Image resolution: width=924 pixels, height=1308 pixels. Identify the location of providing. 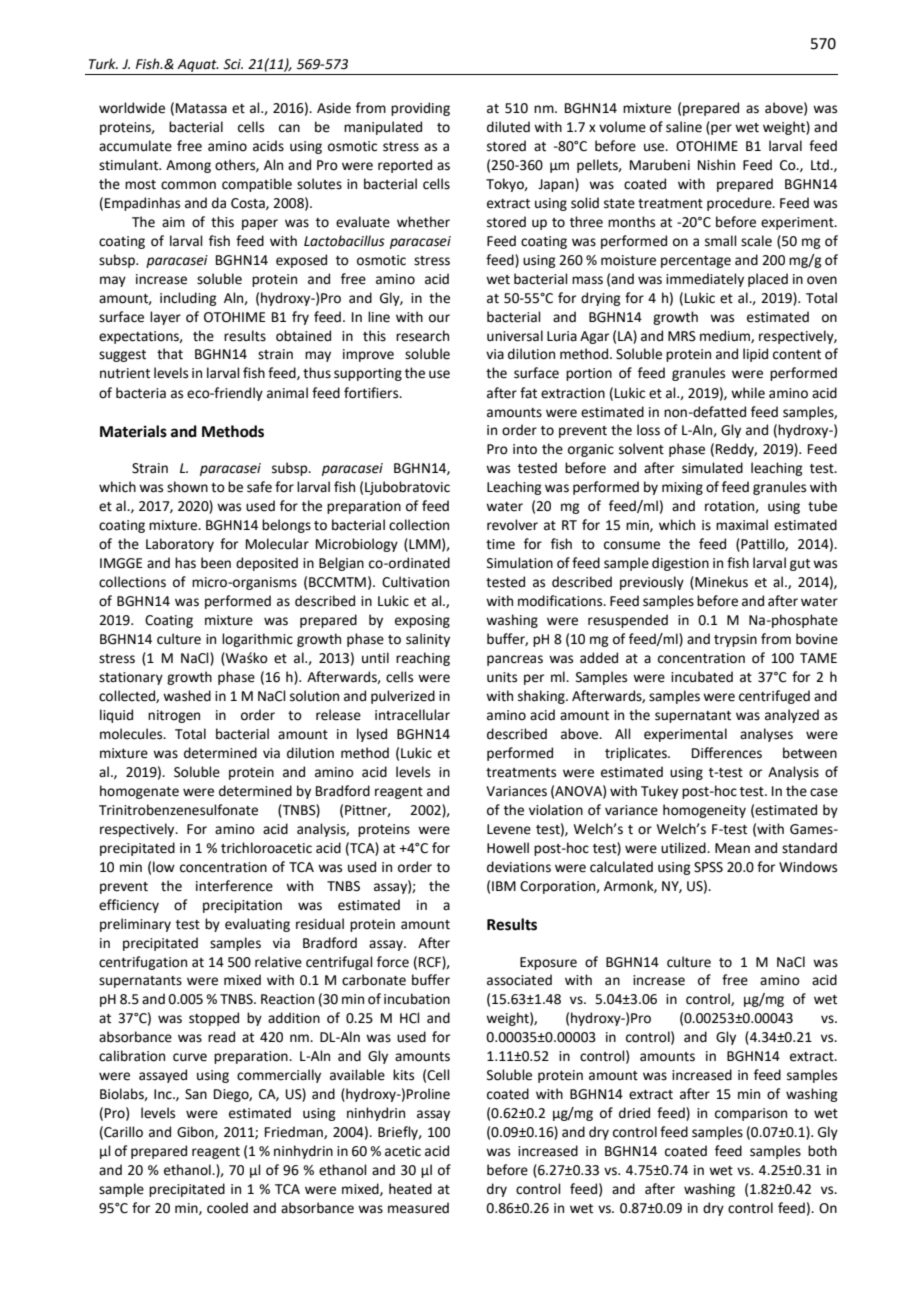
(420, 109).
